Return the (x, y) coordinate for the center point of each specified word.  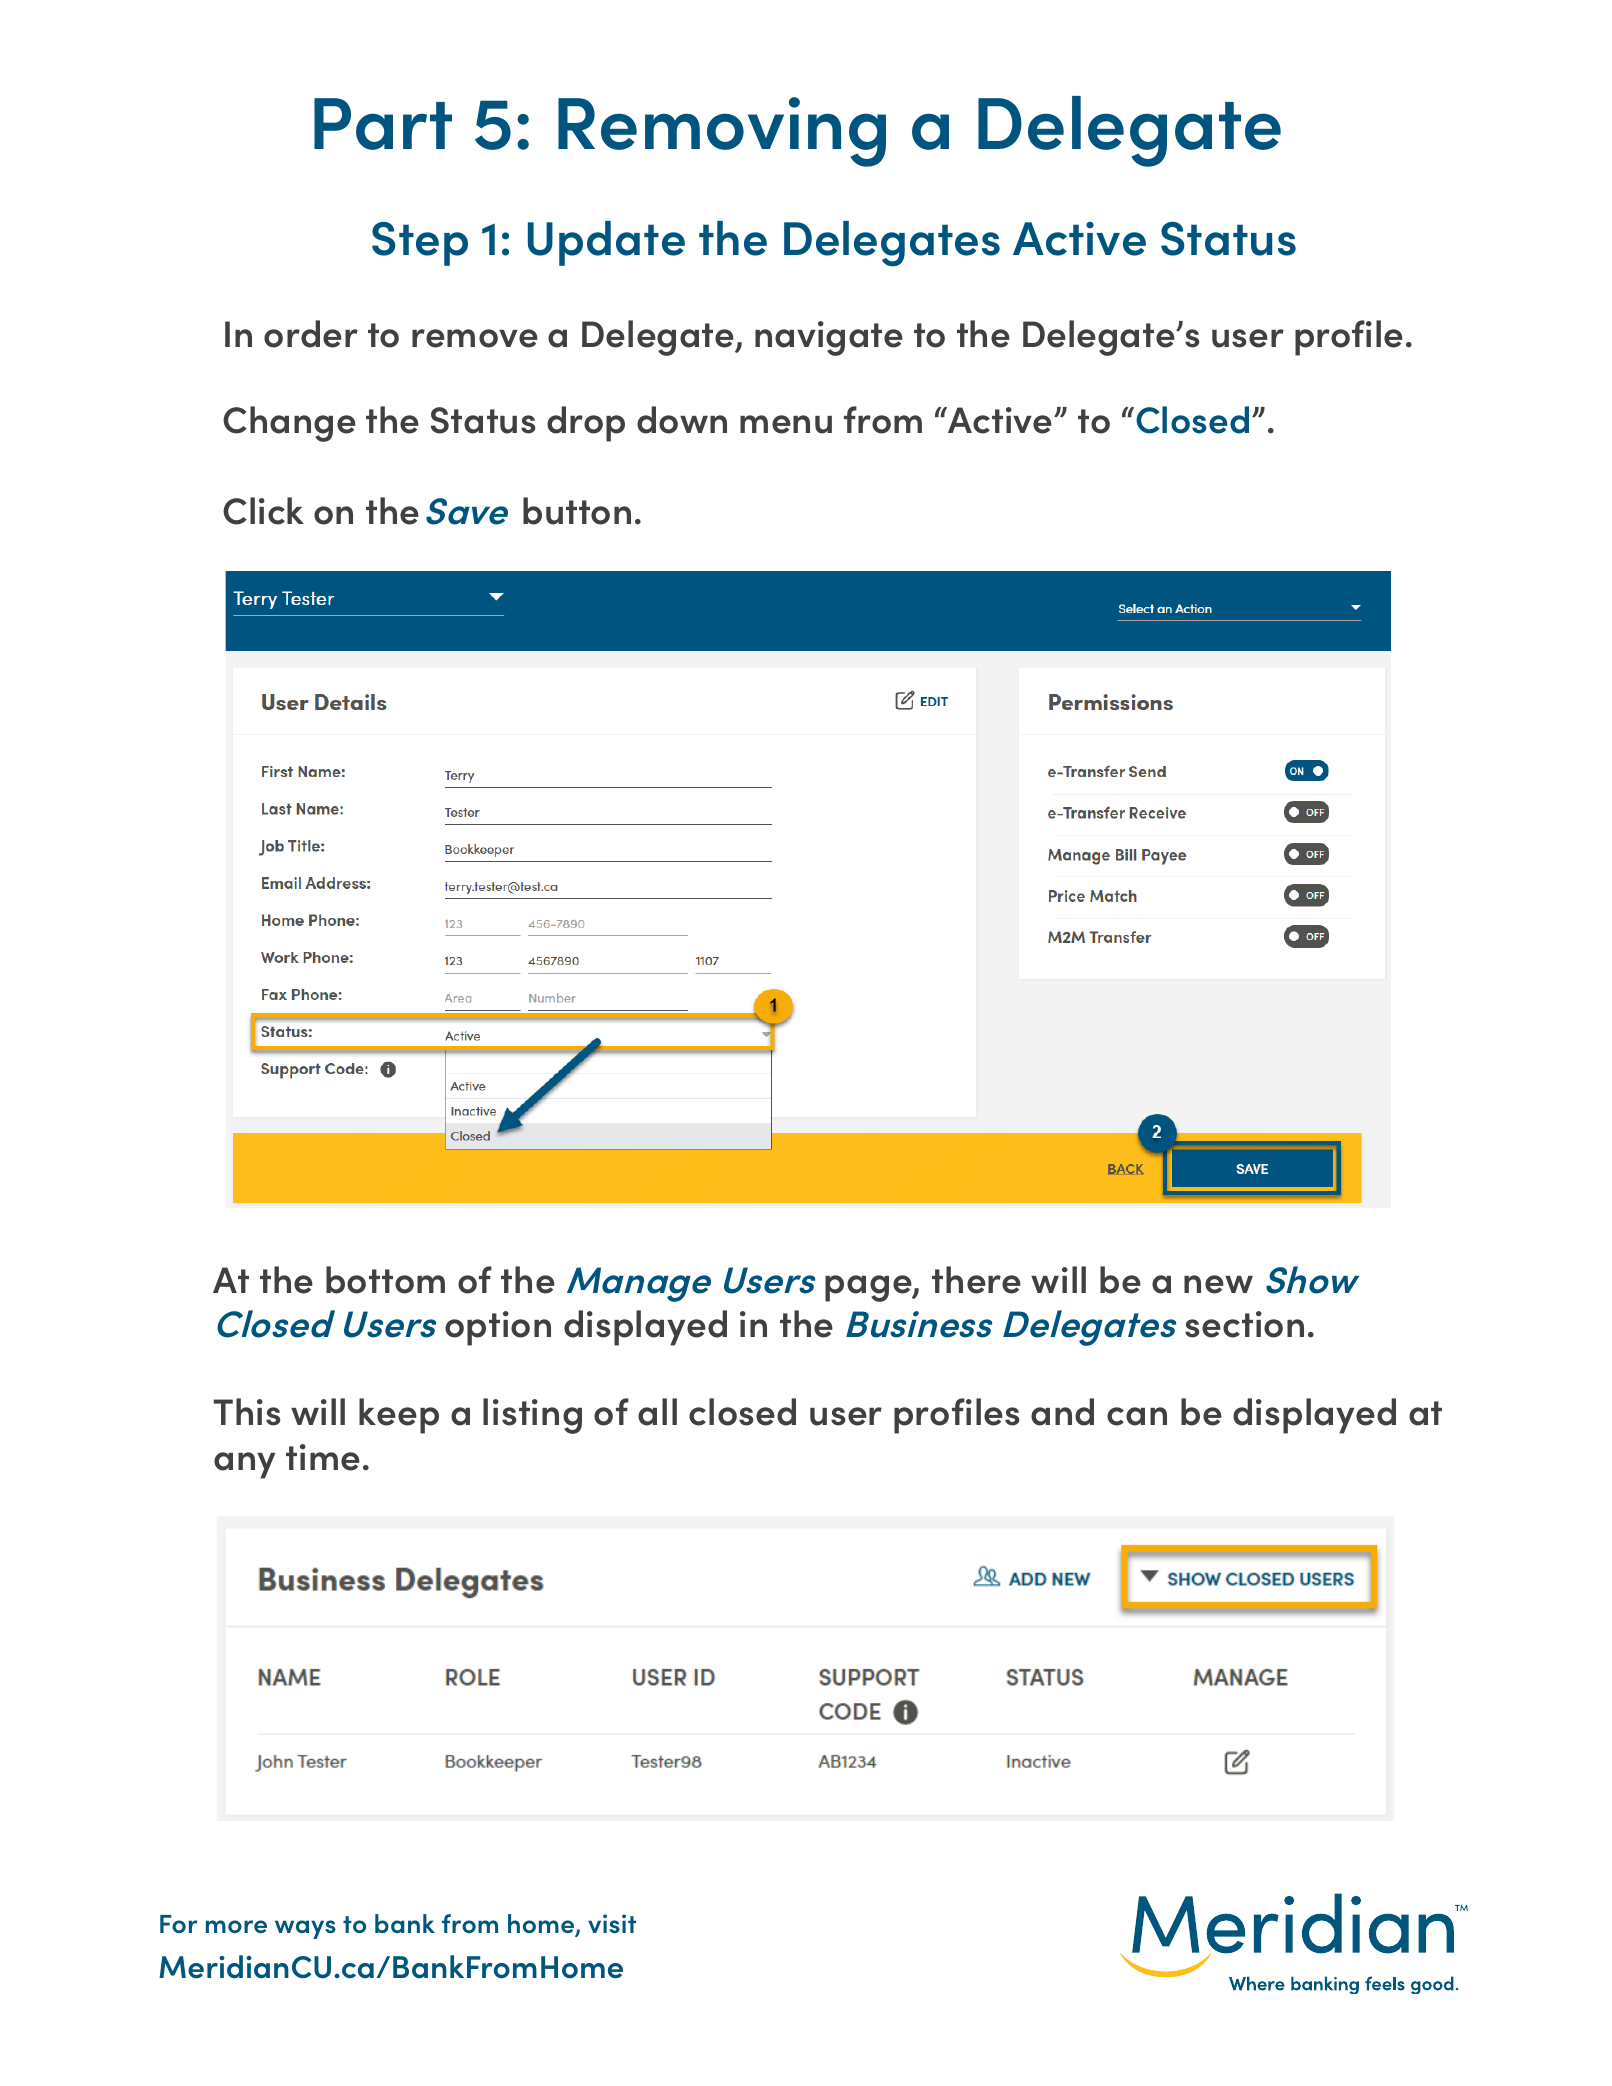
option (498, 1328)
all (657, 1412)
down (682, 420)
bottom (385, 1280)
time (323, 1457)
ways (305, 1929)
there (976, 1280)
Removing (722, 132)
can (1137, 1416)
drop (586, 424)
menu (786, 424)
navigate (829, 338)
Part (383, 124)
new (1218, 1284)
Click (263, 511)
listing (532, 1416)
